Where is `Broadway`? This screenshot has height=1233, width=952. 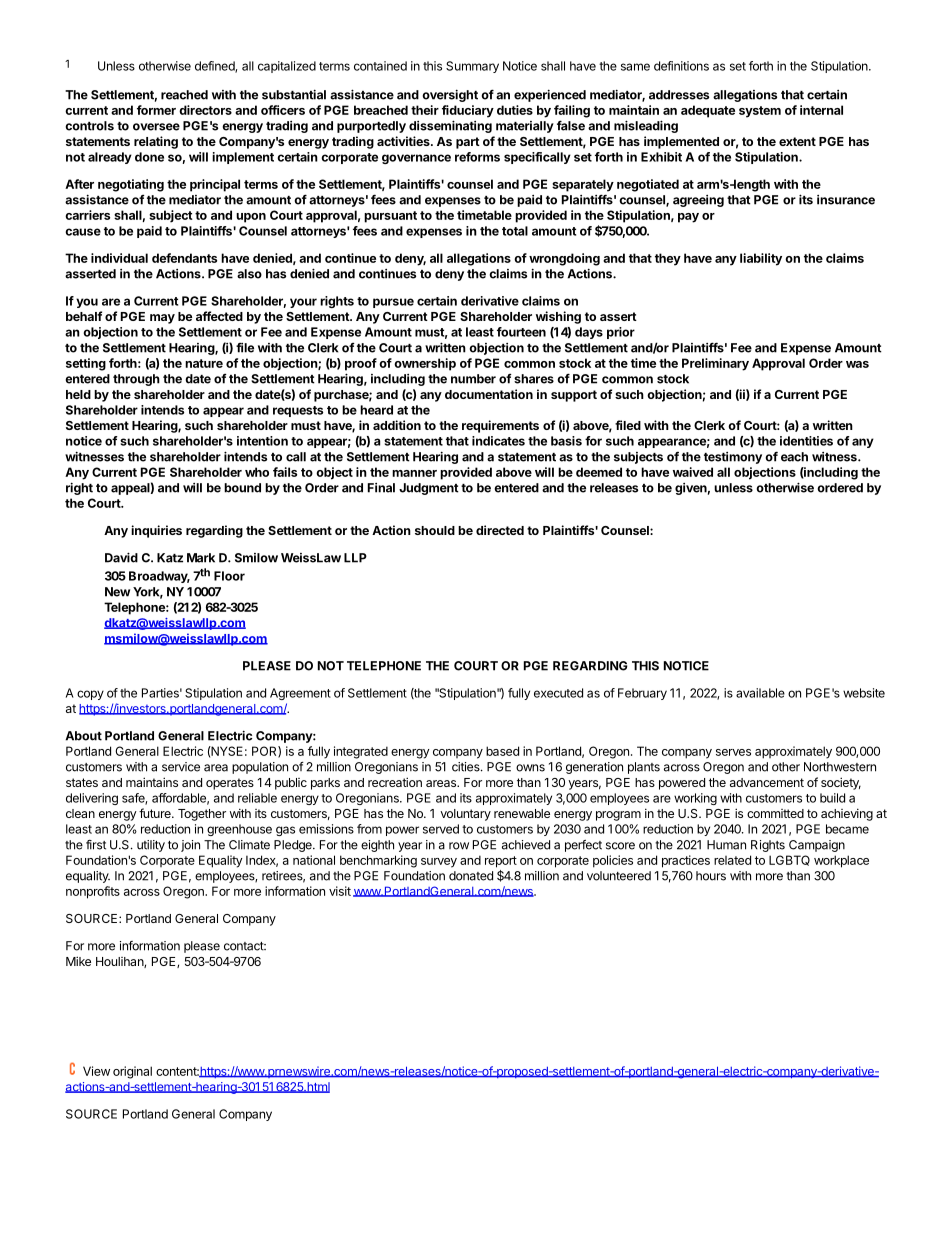
Broadway is located at coordinates (159, 577).
